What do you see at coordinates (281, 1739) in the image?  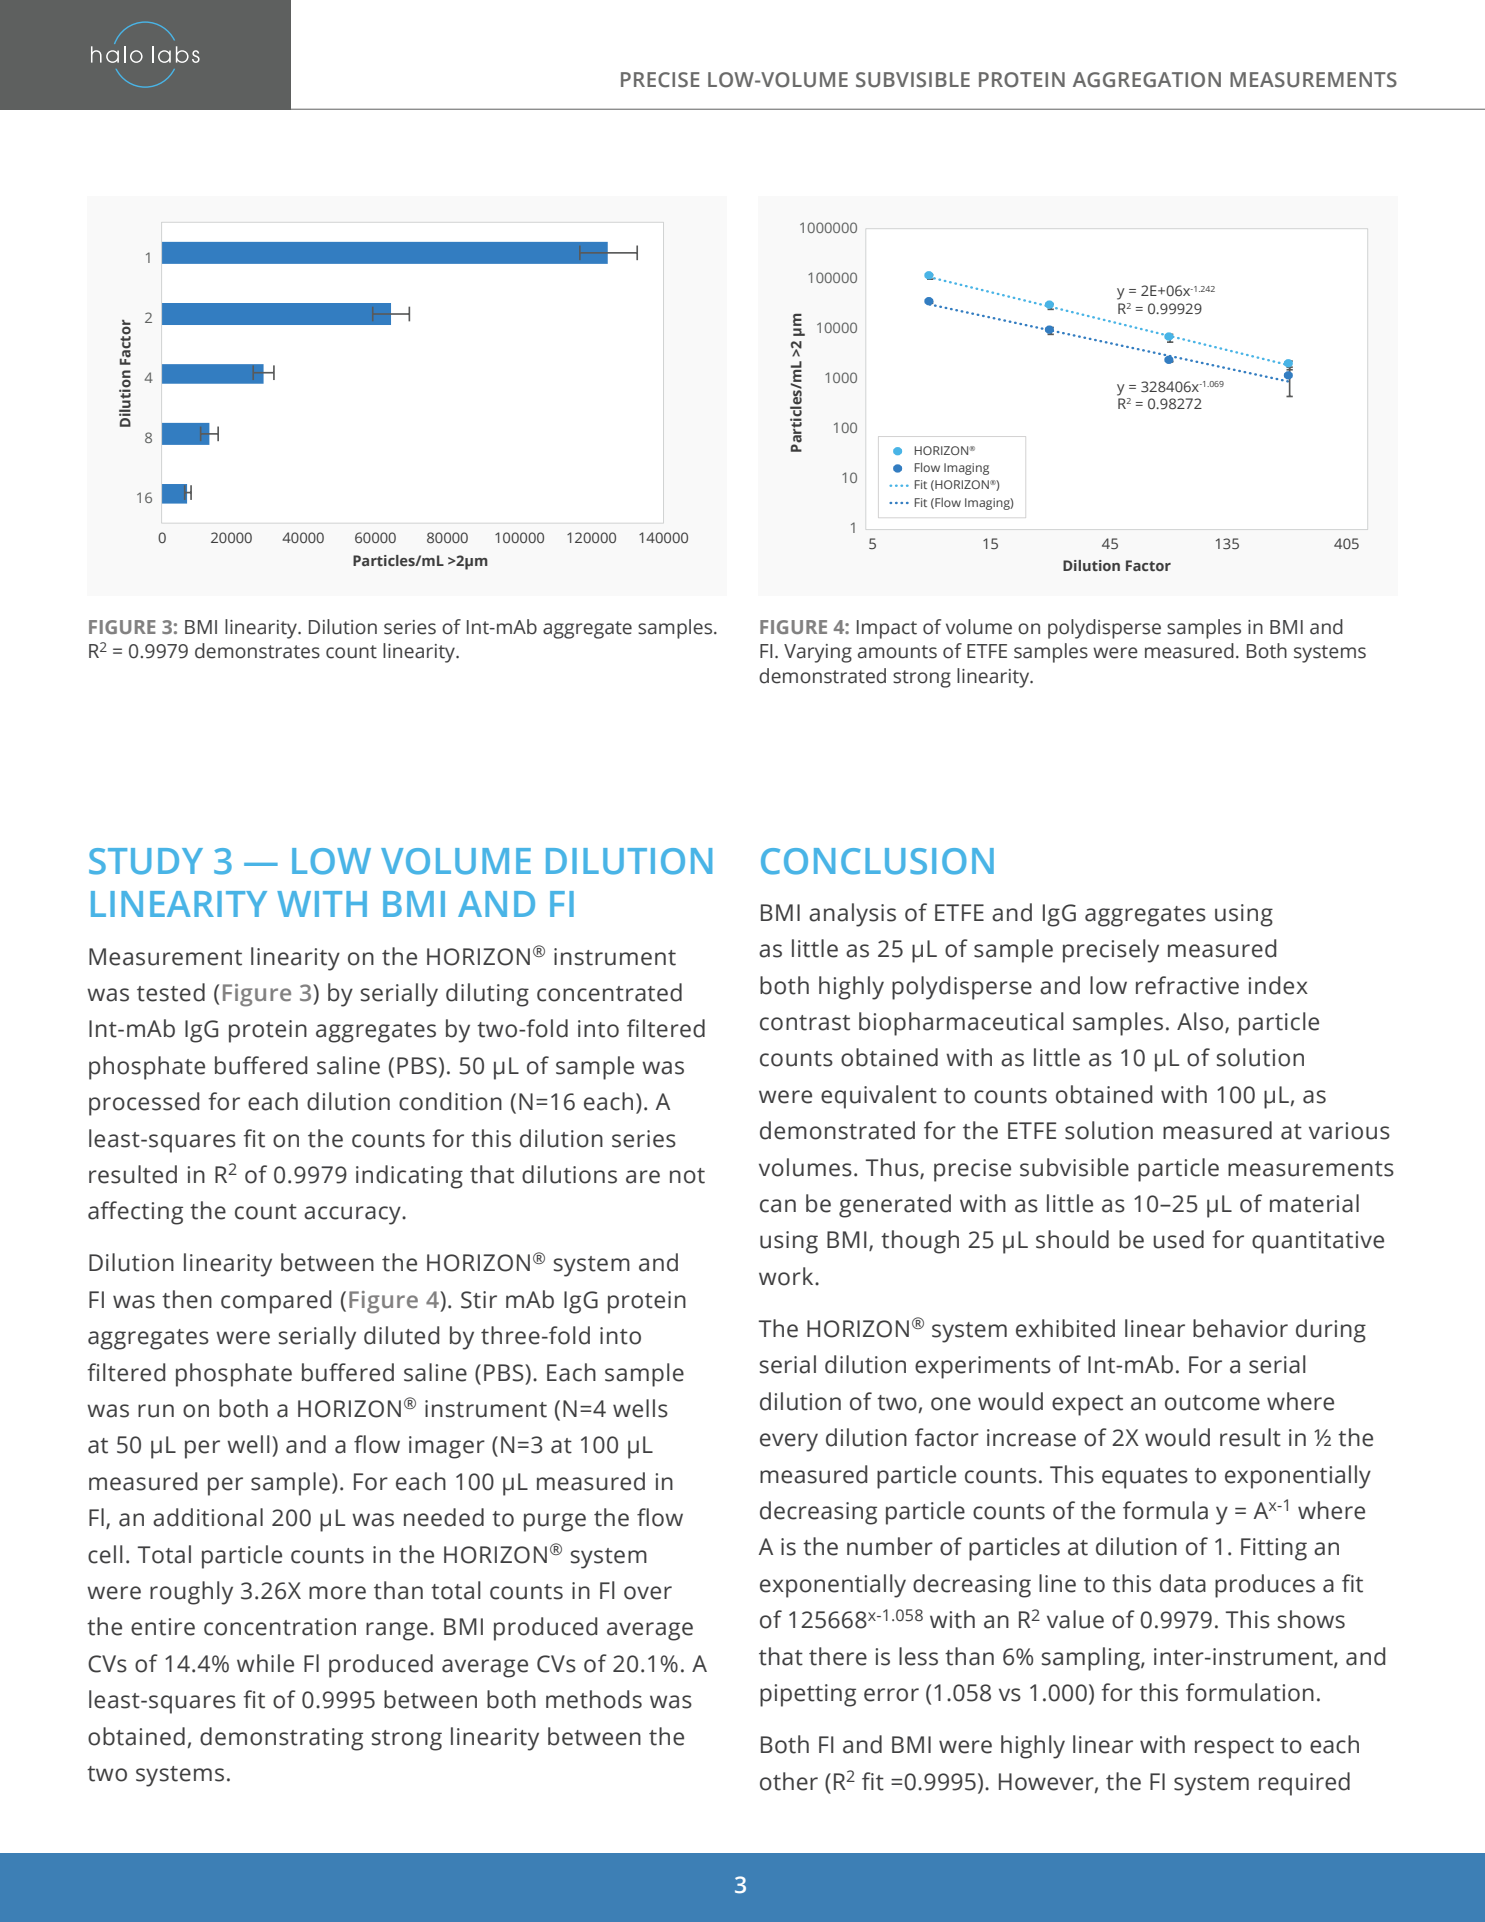 I see `demonstrating` at bounding box center [281, 1739].
